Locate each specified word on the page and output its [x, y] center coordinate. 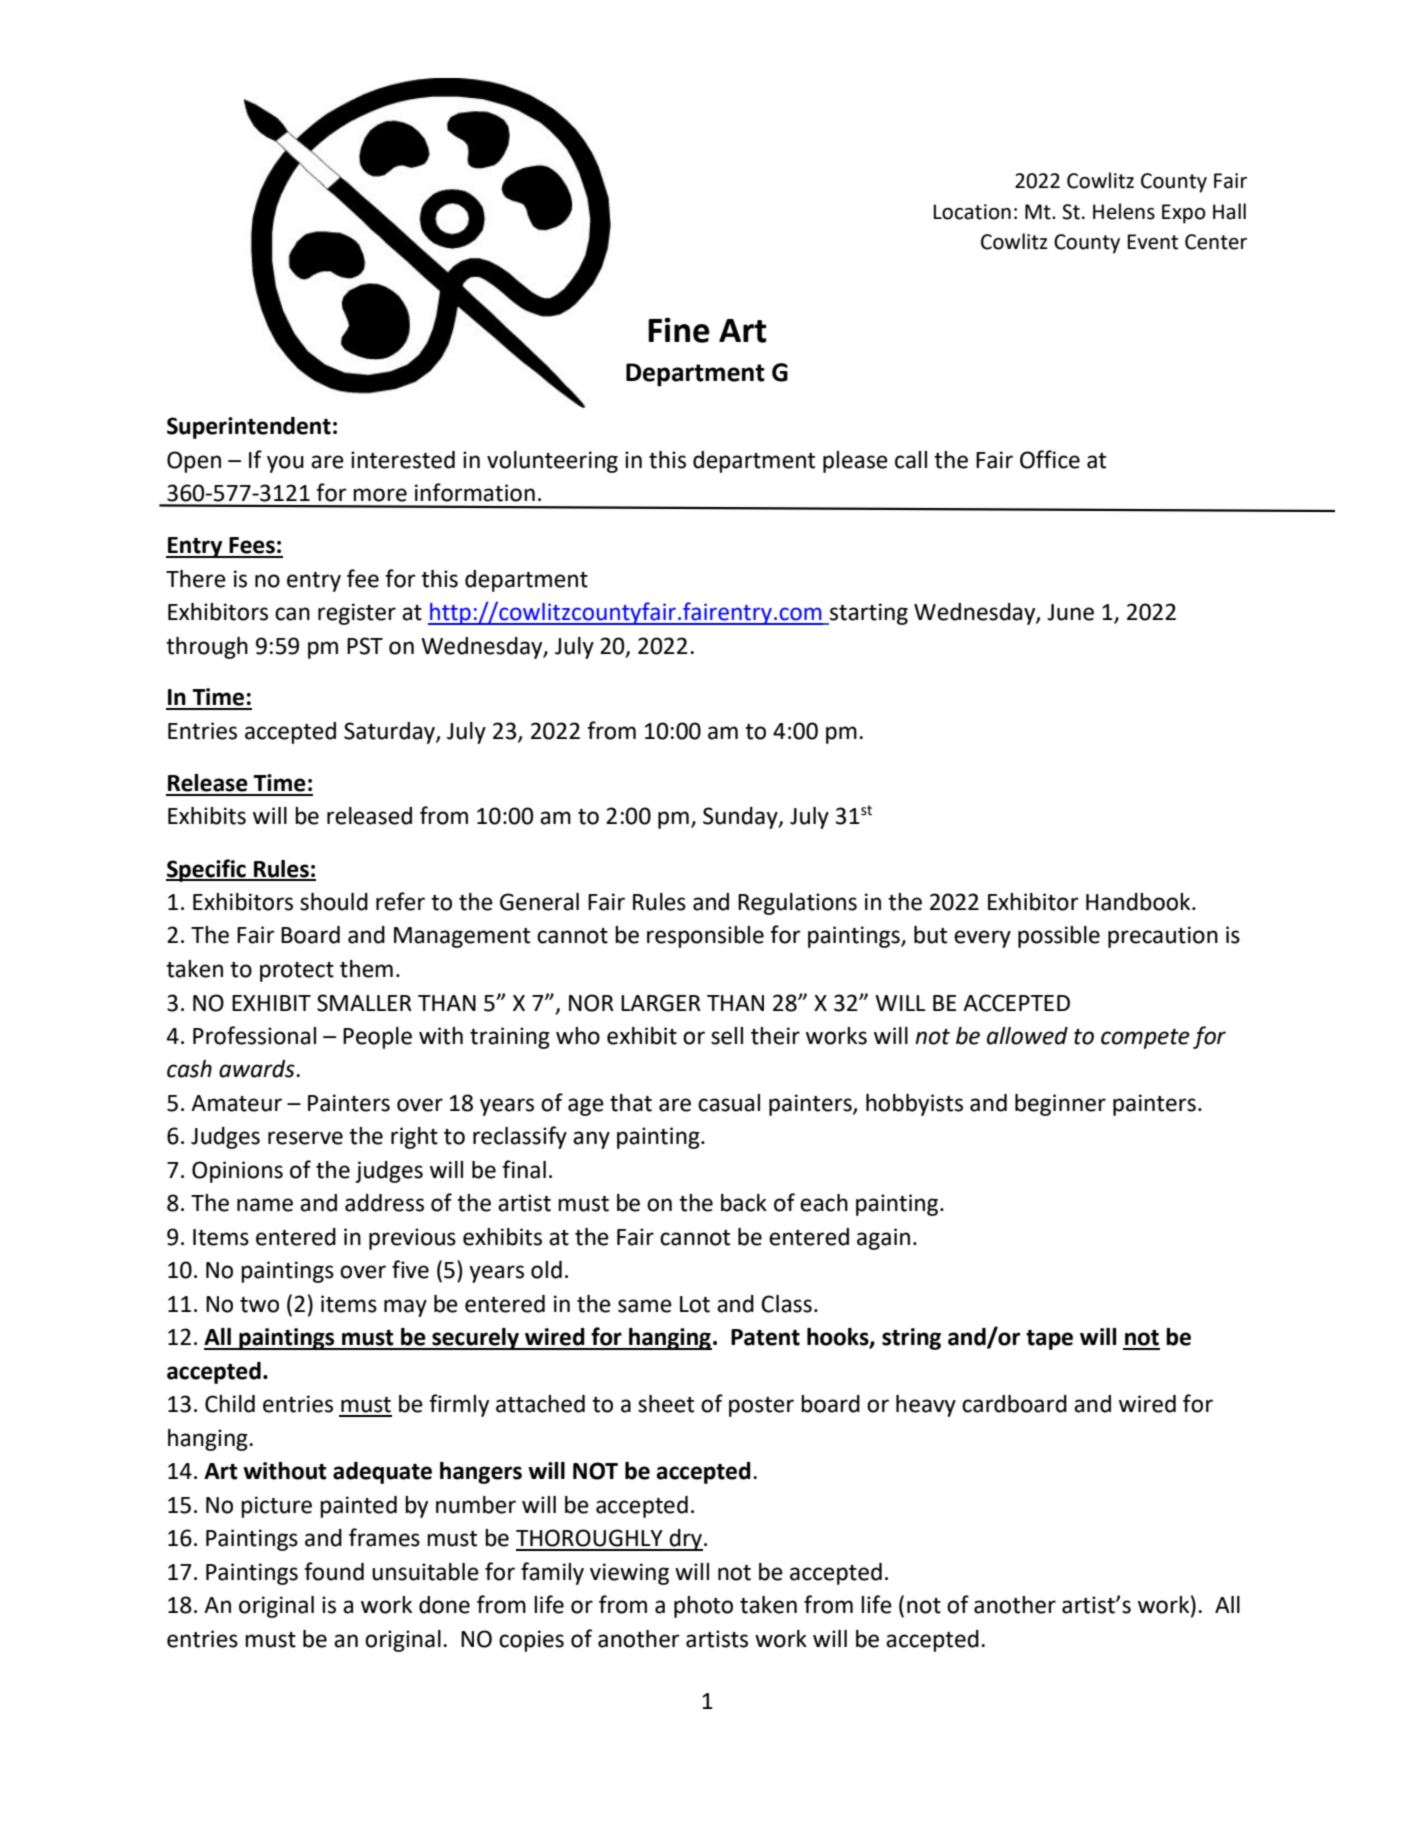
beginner [1060, 1105]
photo [703, 1607]
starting [868, 614]
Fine [679, 330]
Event [1153, 242]
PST [365, 646]
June [1070, 612]
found [334, 1571]
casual [729, 1103]
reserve [305, 1138]
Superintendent [249, 428]
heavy [926, 1406]
